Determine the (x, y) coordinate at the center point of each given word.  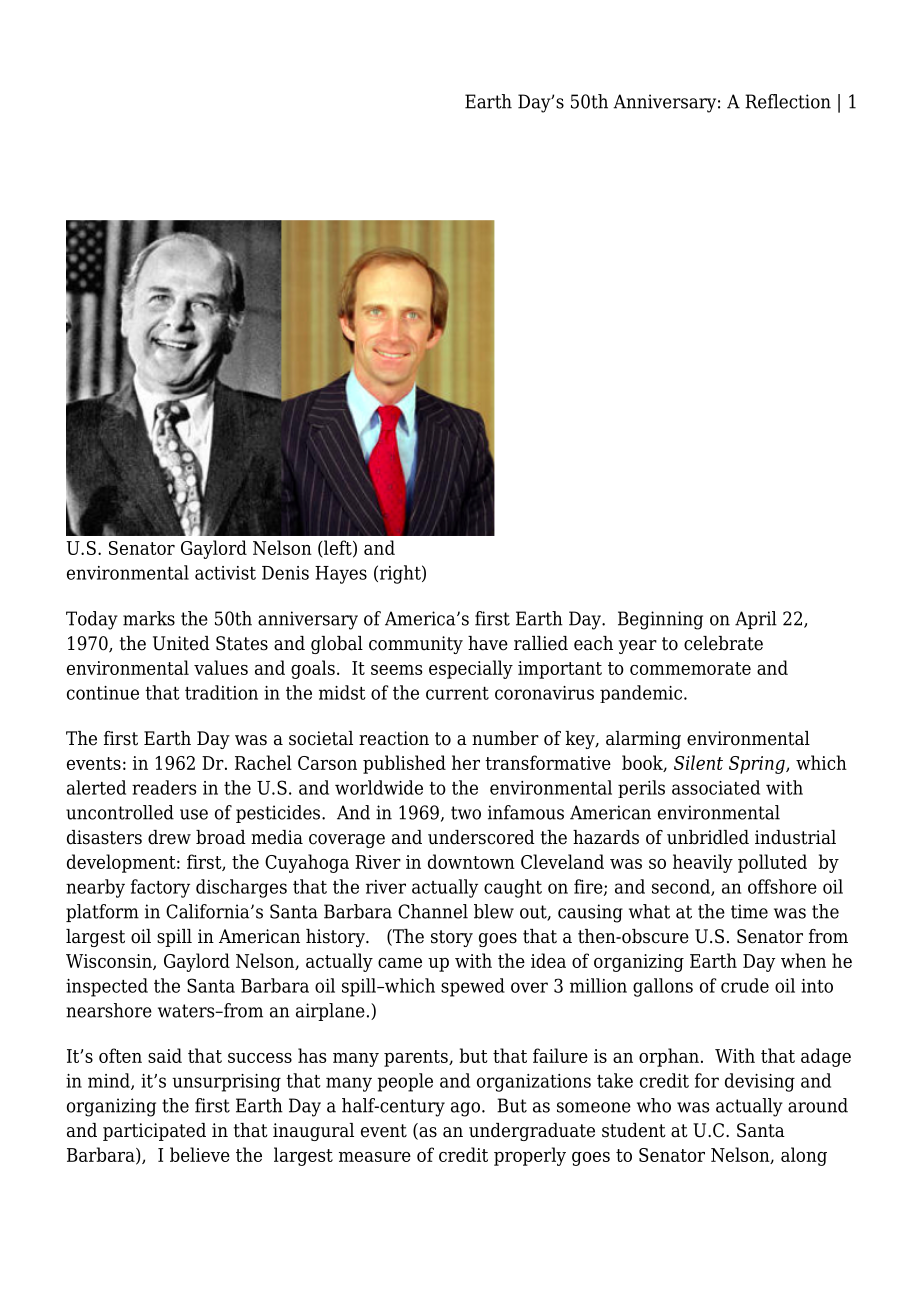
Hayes (341, 575)
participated (154, 1132)
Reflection (788, 101)
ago (465, 1109)
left (338, 549)
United (181, 643)
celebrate (723, 643)
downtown (471, 861)
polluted (772, 863)
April (756, 620)
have (488, 643)
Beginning (660, 620)
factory (160, 888)
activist (225, 573)
